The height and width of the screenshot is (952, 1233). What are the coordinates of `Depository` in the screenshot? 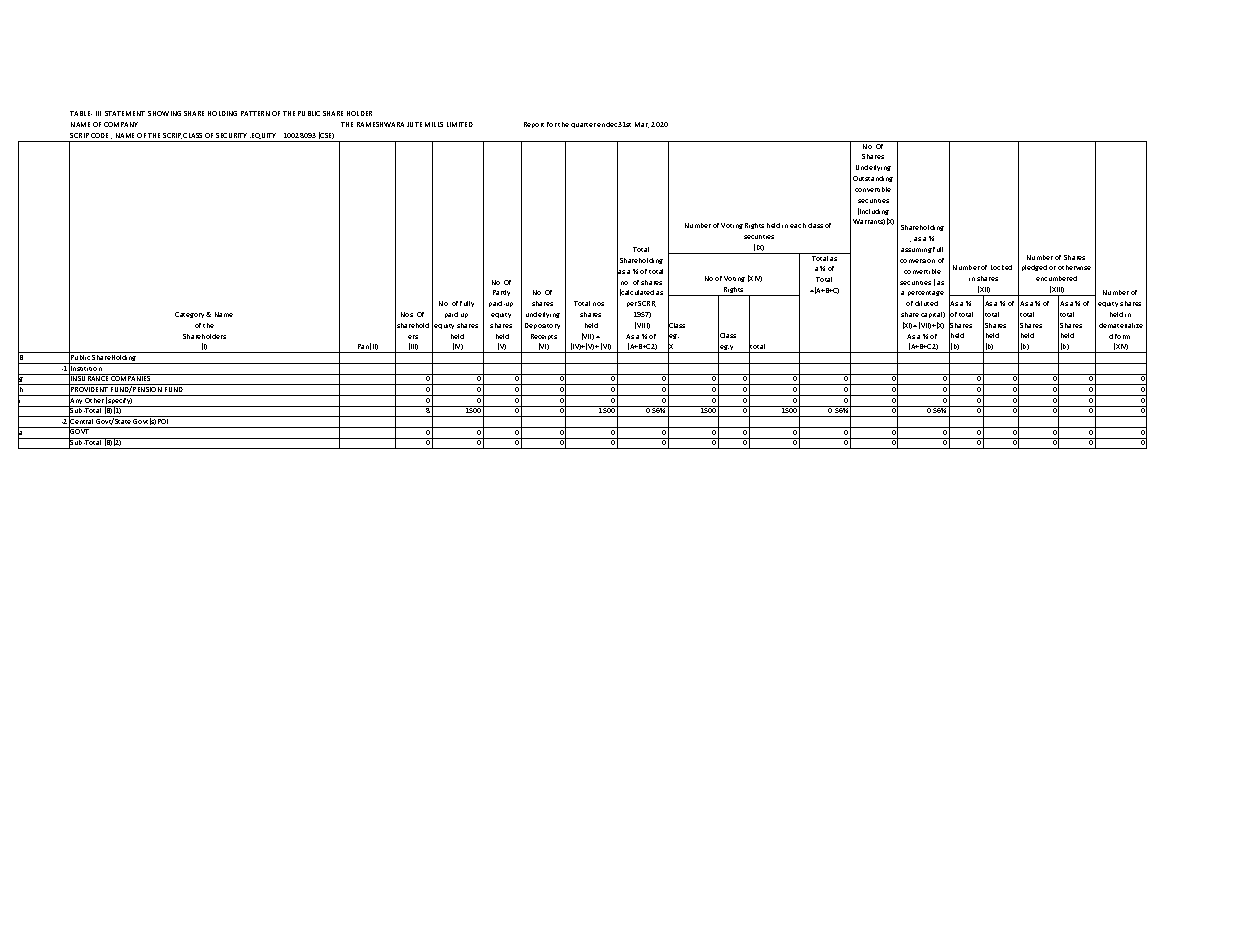 It's located at (542, 326).
